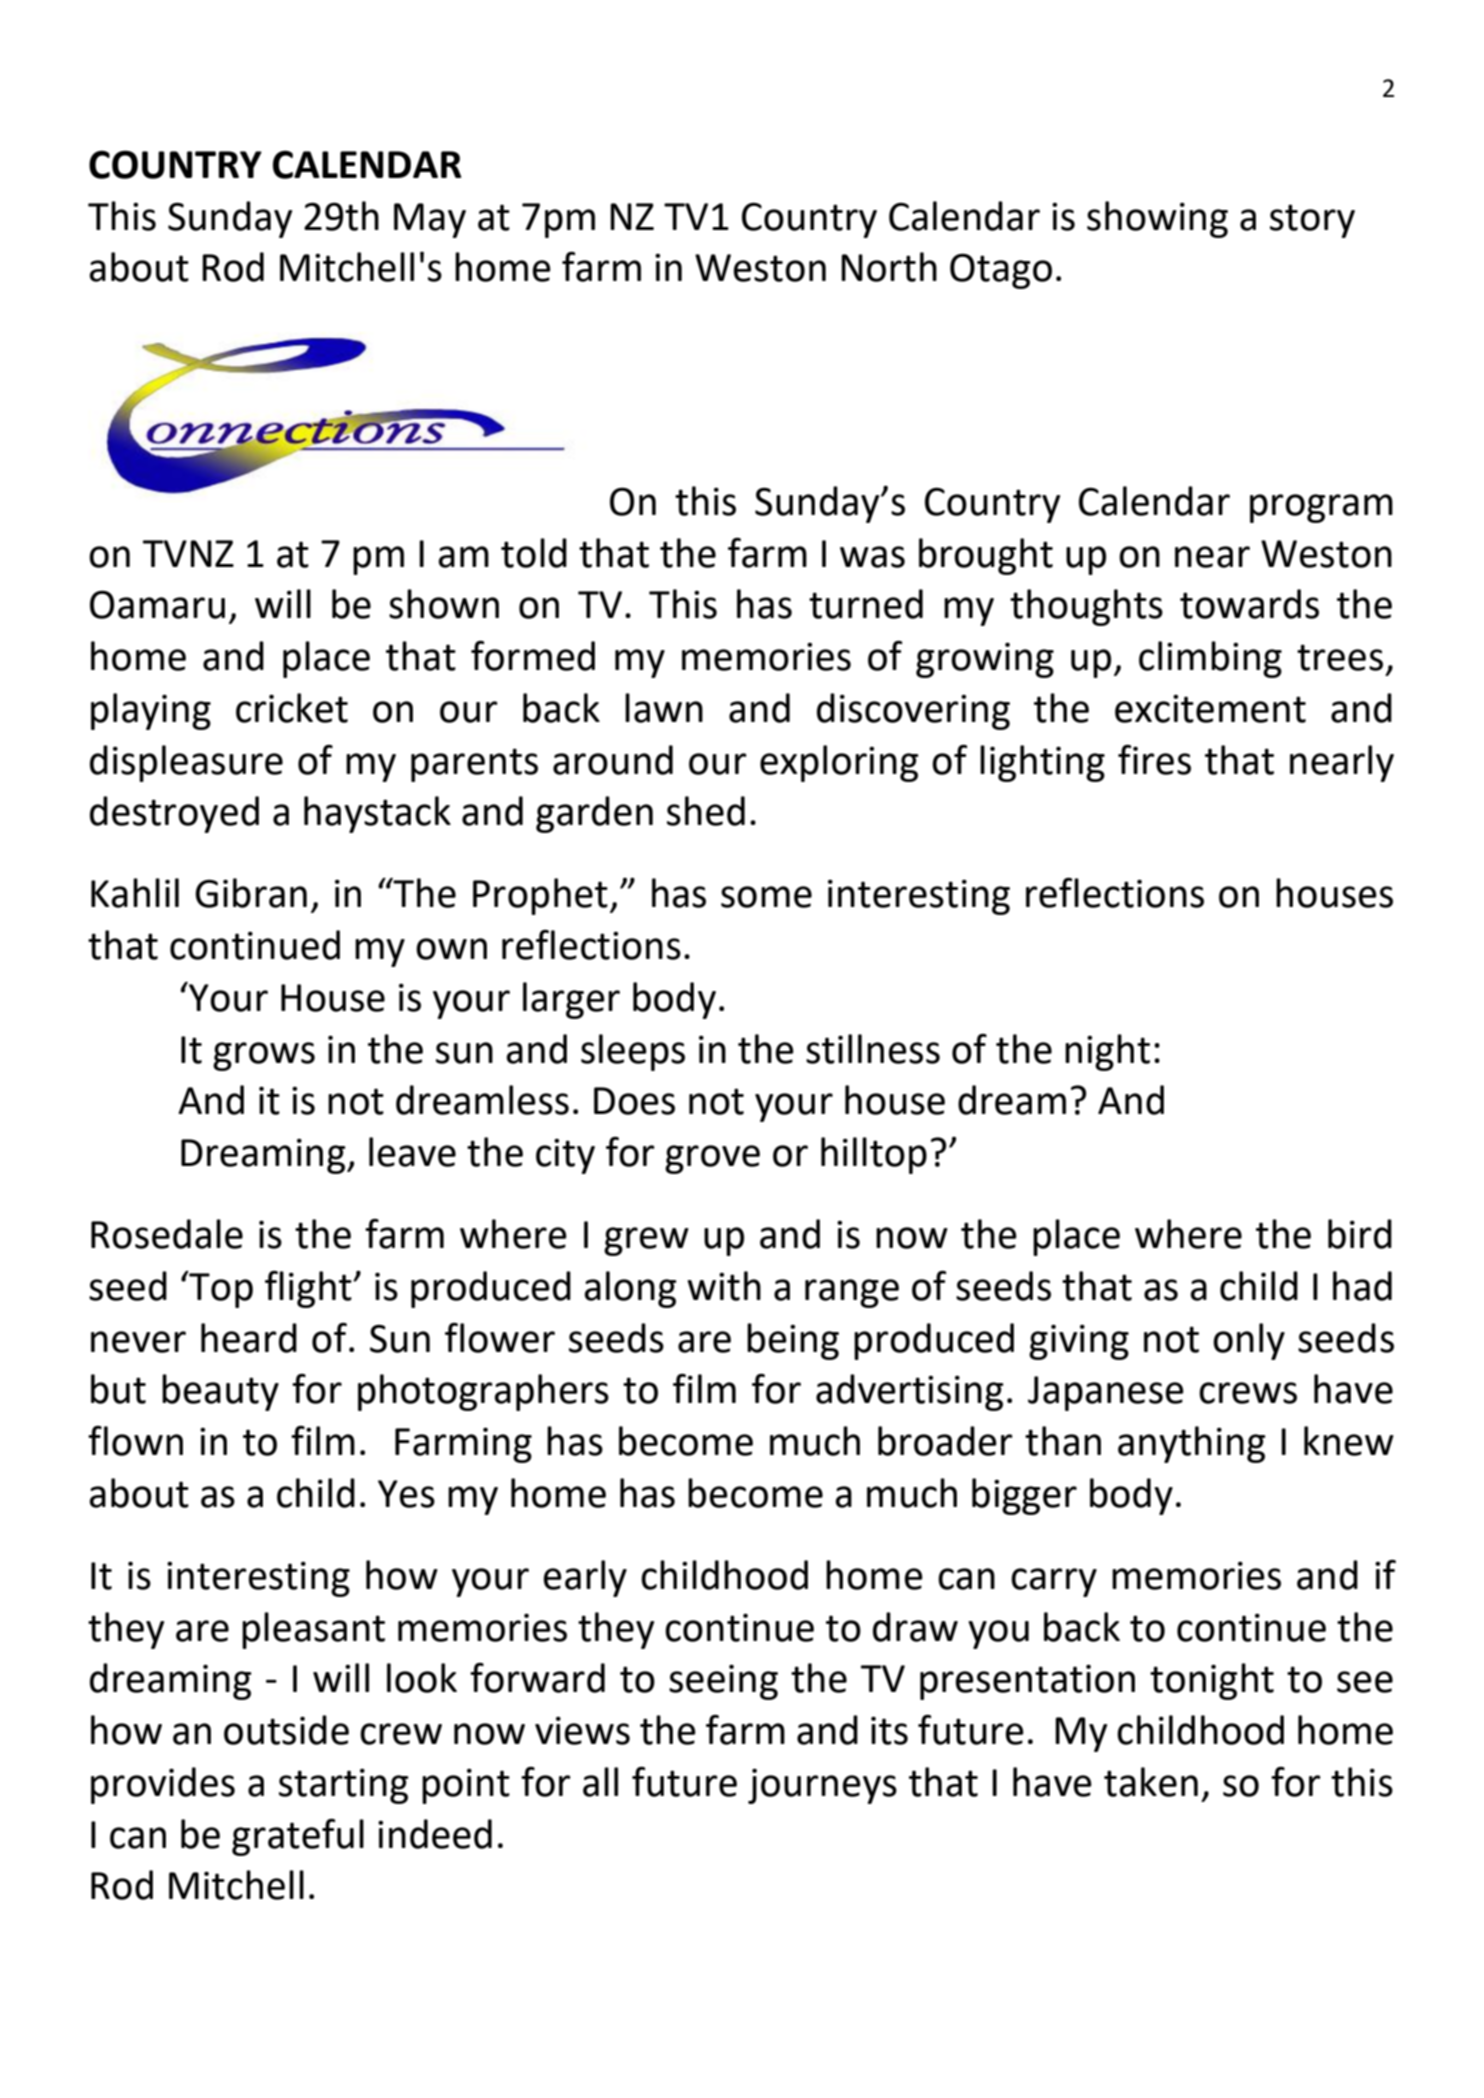 The width and height of the screenshot is (1484, 2098). I want to click on journeys, so click(822, 1786).
